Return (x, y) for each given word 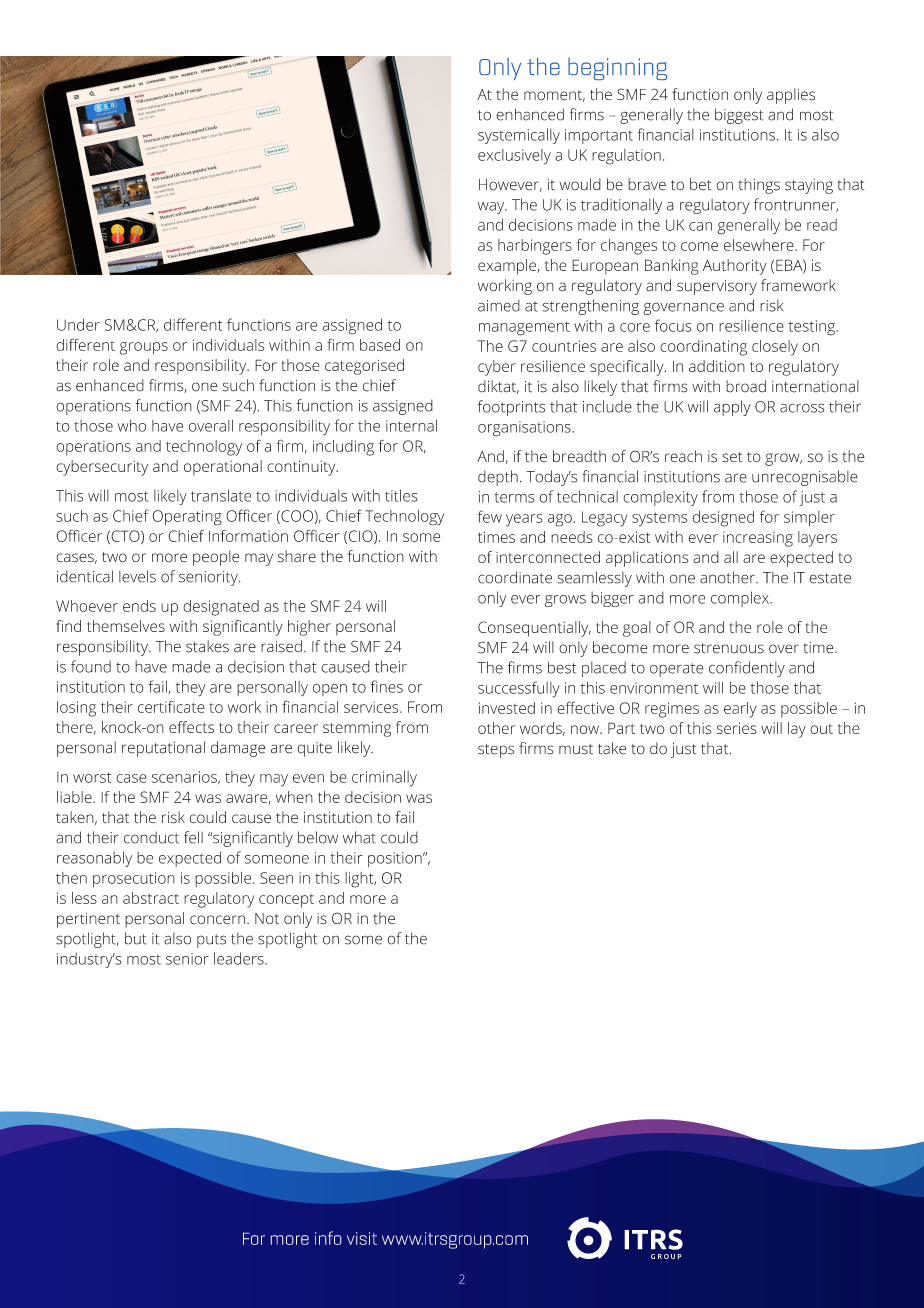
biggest (739, 116)
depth (498, 478)
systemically (519, 136)
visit (362, 1238)
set (732, 457)
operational (223, 468)
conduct (151, 837)
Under (78, 325)
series (737, 728)
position (396, 859)
